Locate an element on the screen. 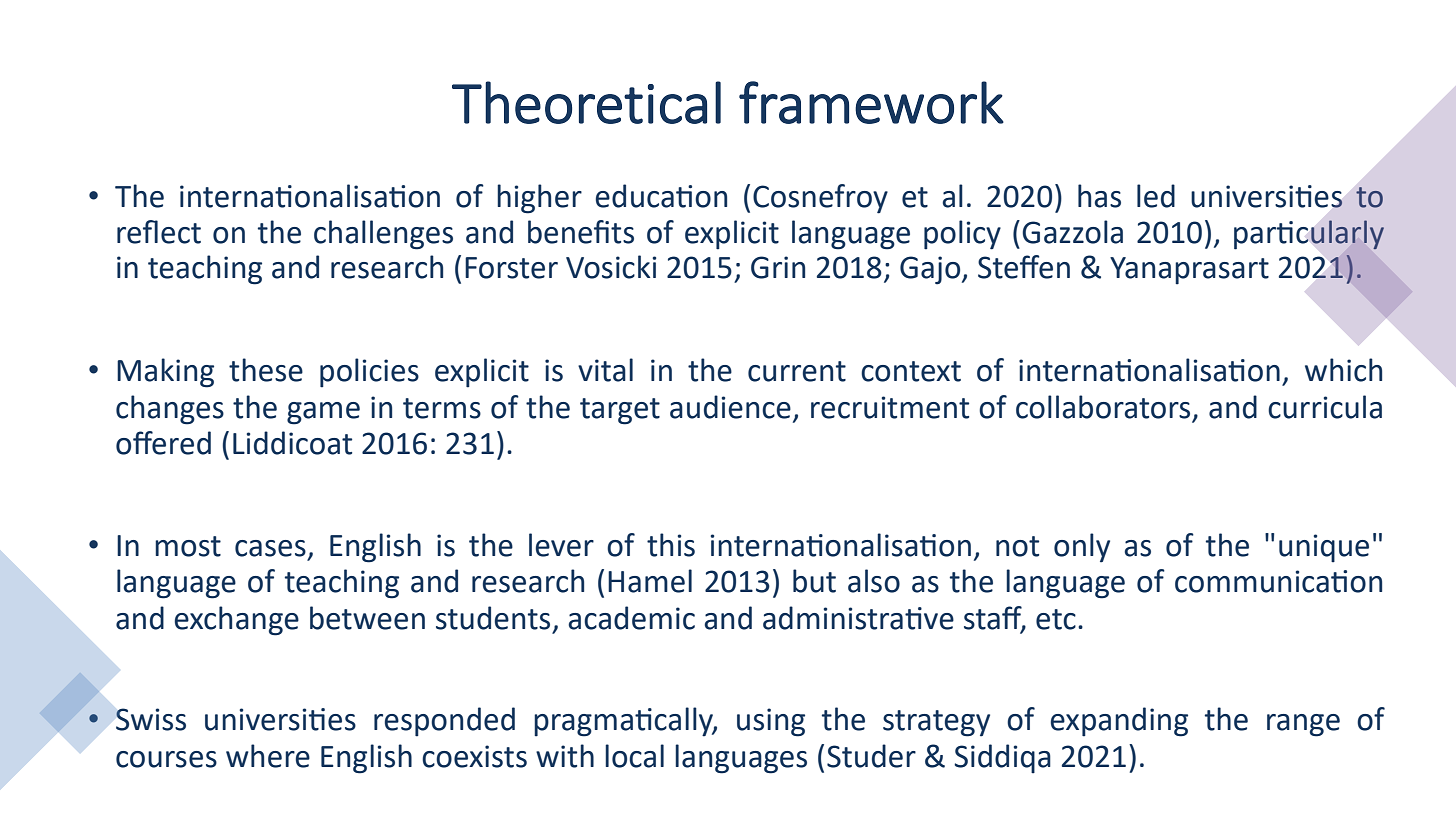  audience is located at coordinates (730, 407).
